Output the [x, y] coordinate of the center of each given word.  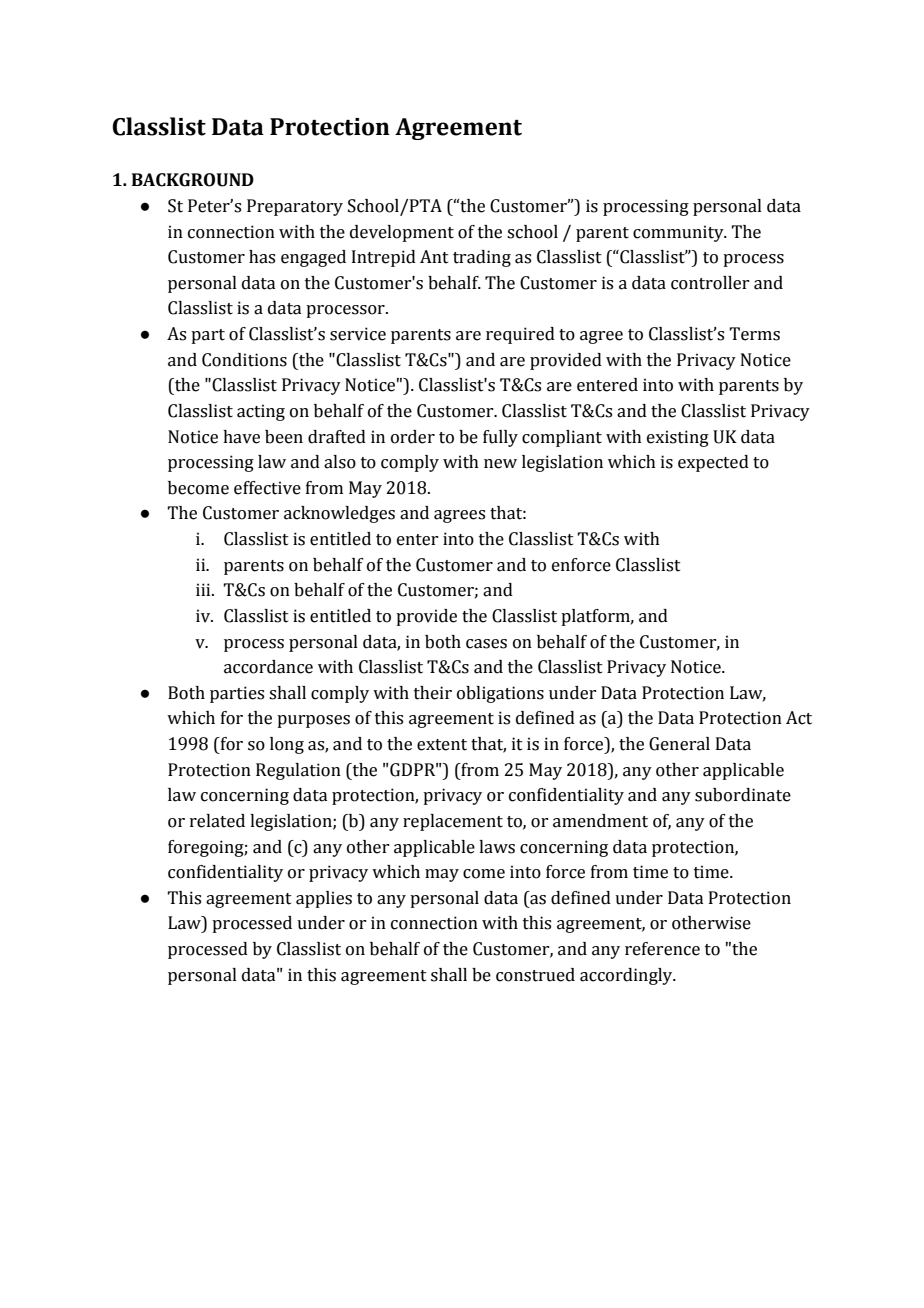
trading [482, 258]
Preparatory [295, 207]
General [679, 744]
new [500, 464]
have [241, 437]
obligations [500, 694]
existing [678, 438]
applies [324, 899]
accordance [268, 667]
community [679, 233]
